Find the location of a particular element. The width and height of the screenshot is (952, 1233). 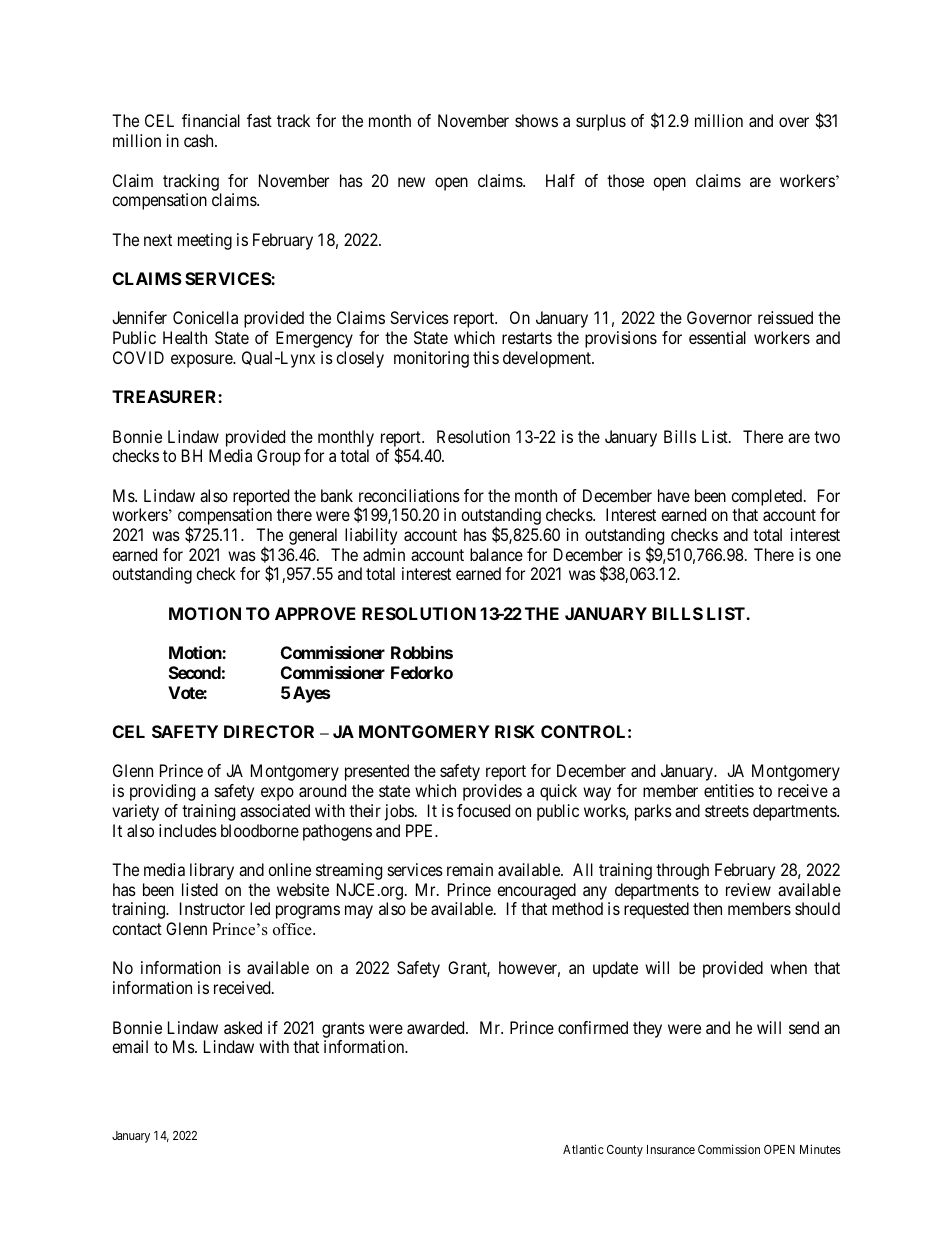

awarded is located at coordinates (437, 1027).
